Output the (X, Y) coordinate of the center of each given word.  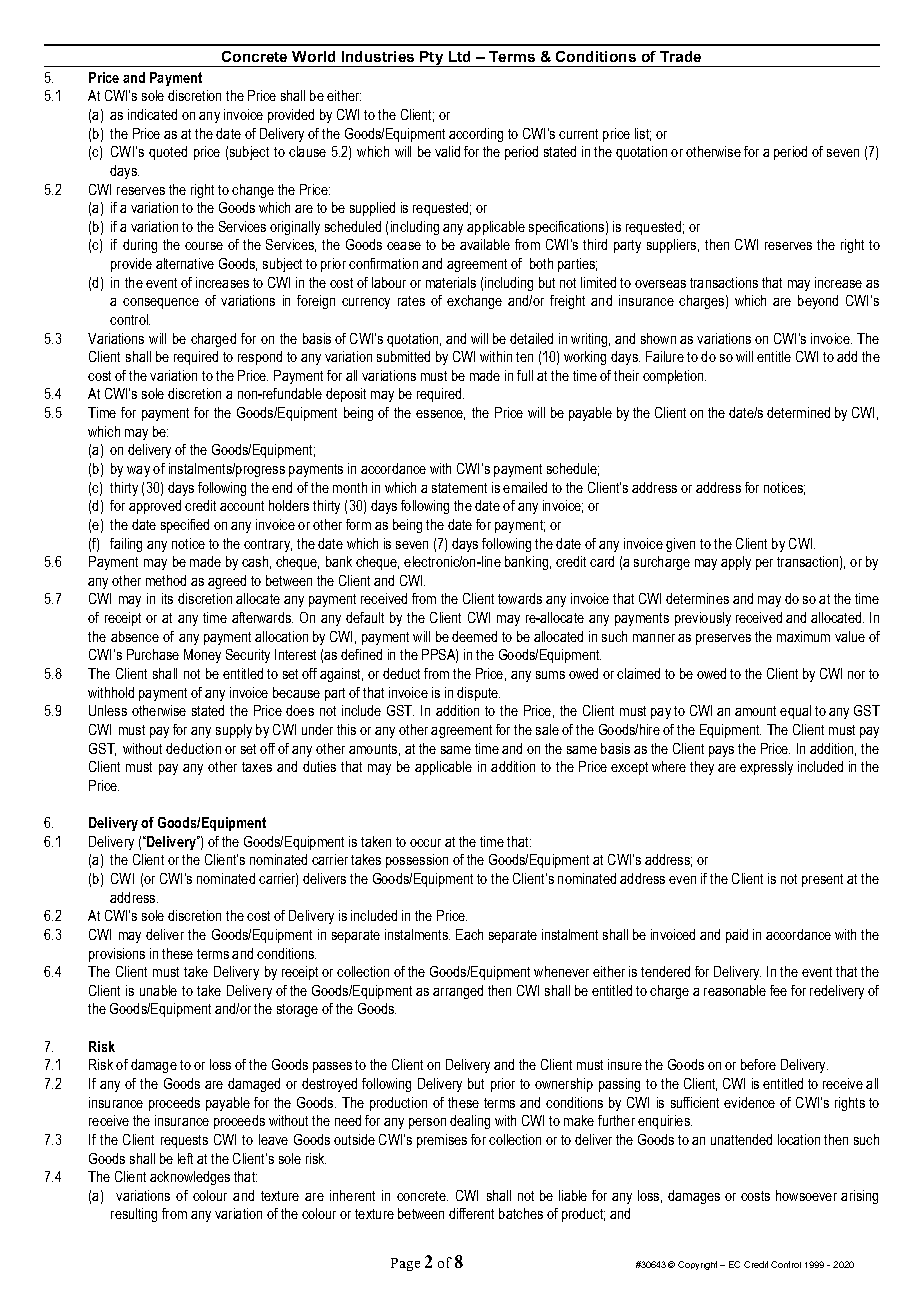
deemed (474, 636)
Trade (680, 56)
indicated (152, 114)
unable (158, 990)
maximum (803, 636)
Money (202, 656)
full (525, 375)
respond (260, 358)
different (471, 1213)
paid (737, 936)
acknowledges (190, 1178)
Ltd (459, 56)
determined (798, 412)
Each (469, 934)
